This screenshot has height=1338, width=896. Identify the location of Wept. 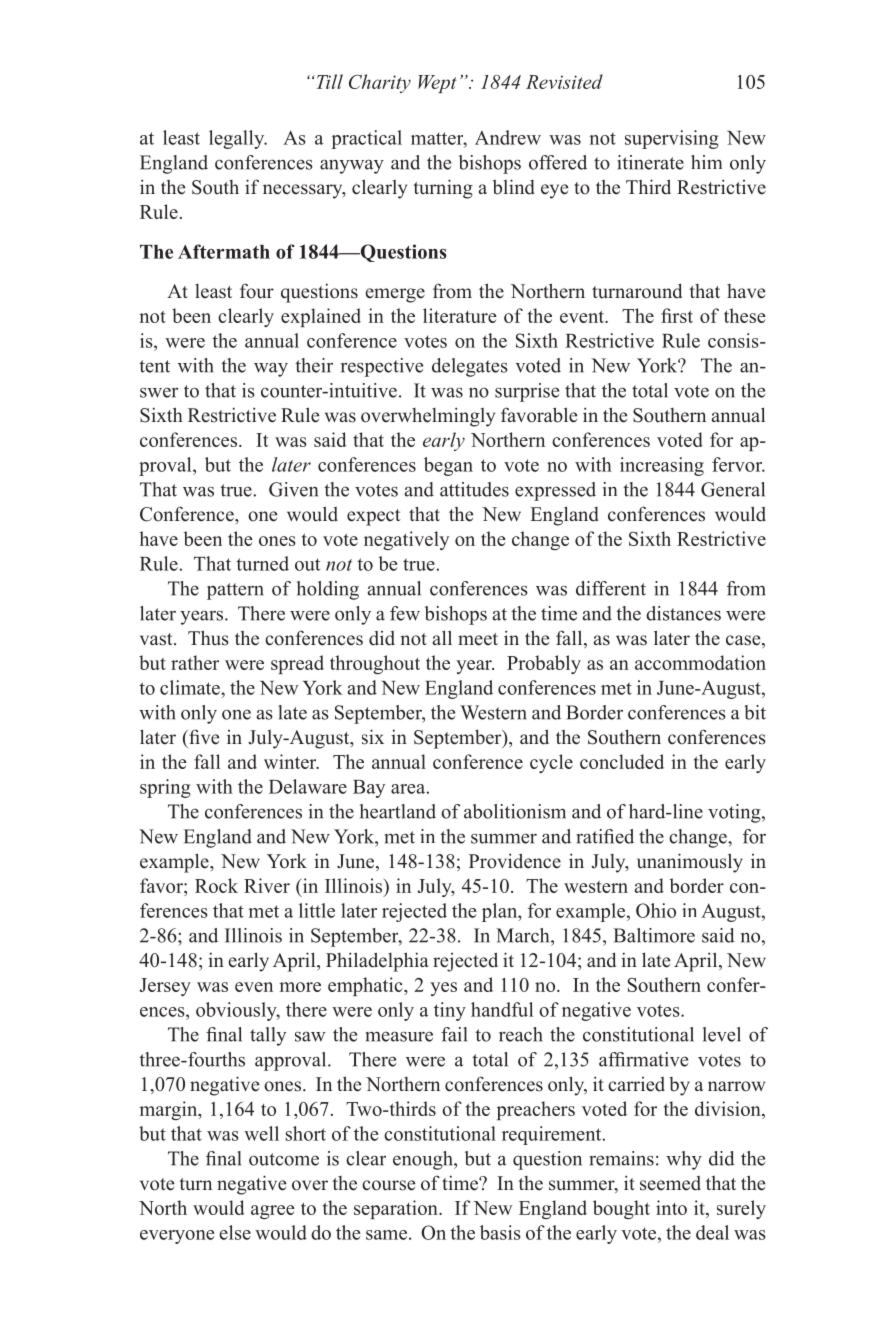
(437, 84).
